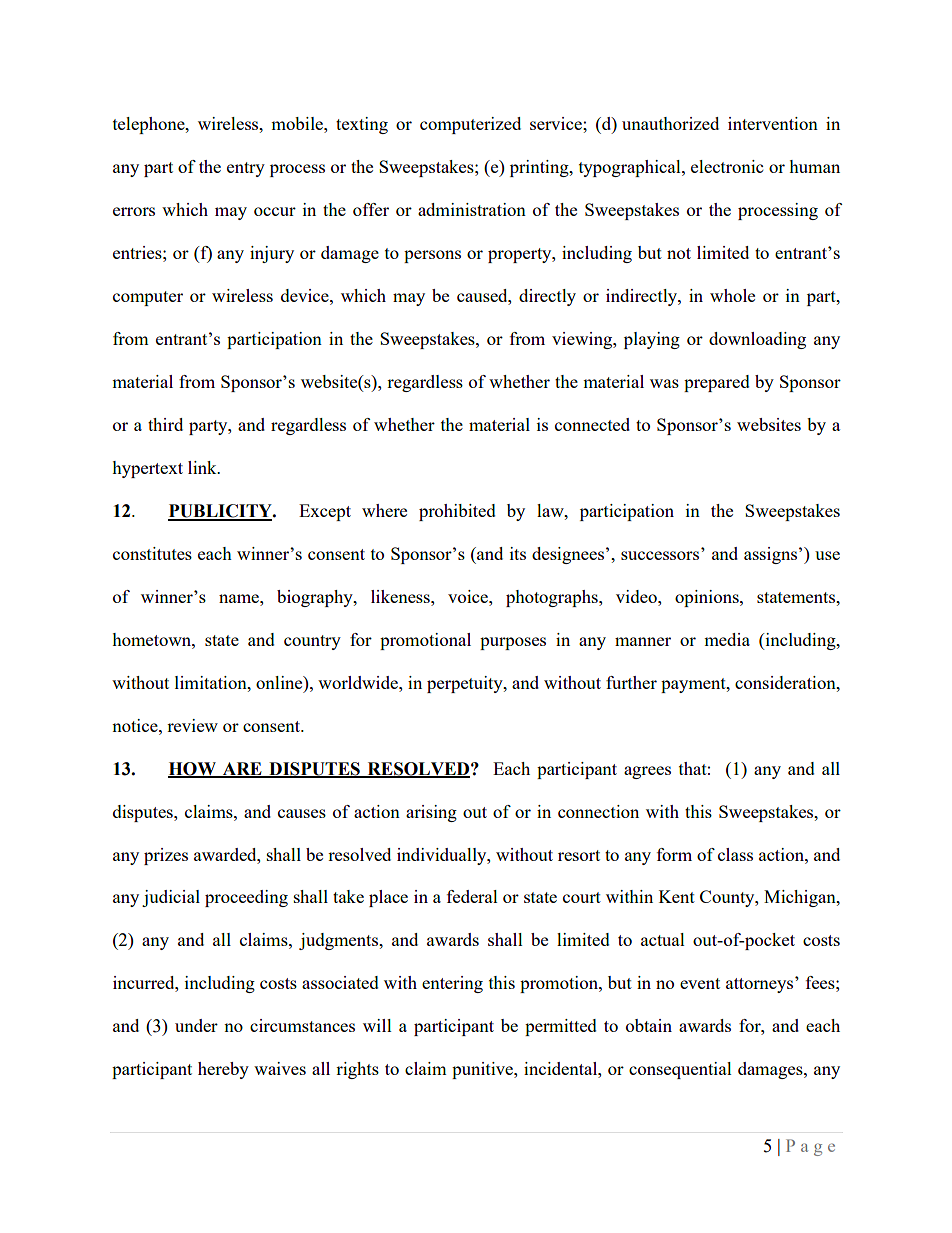 This screenshot has height=1233, width=952. Describe the element at coordinates (431, 813) in the screenshot. I see `arising` at that location.
